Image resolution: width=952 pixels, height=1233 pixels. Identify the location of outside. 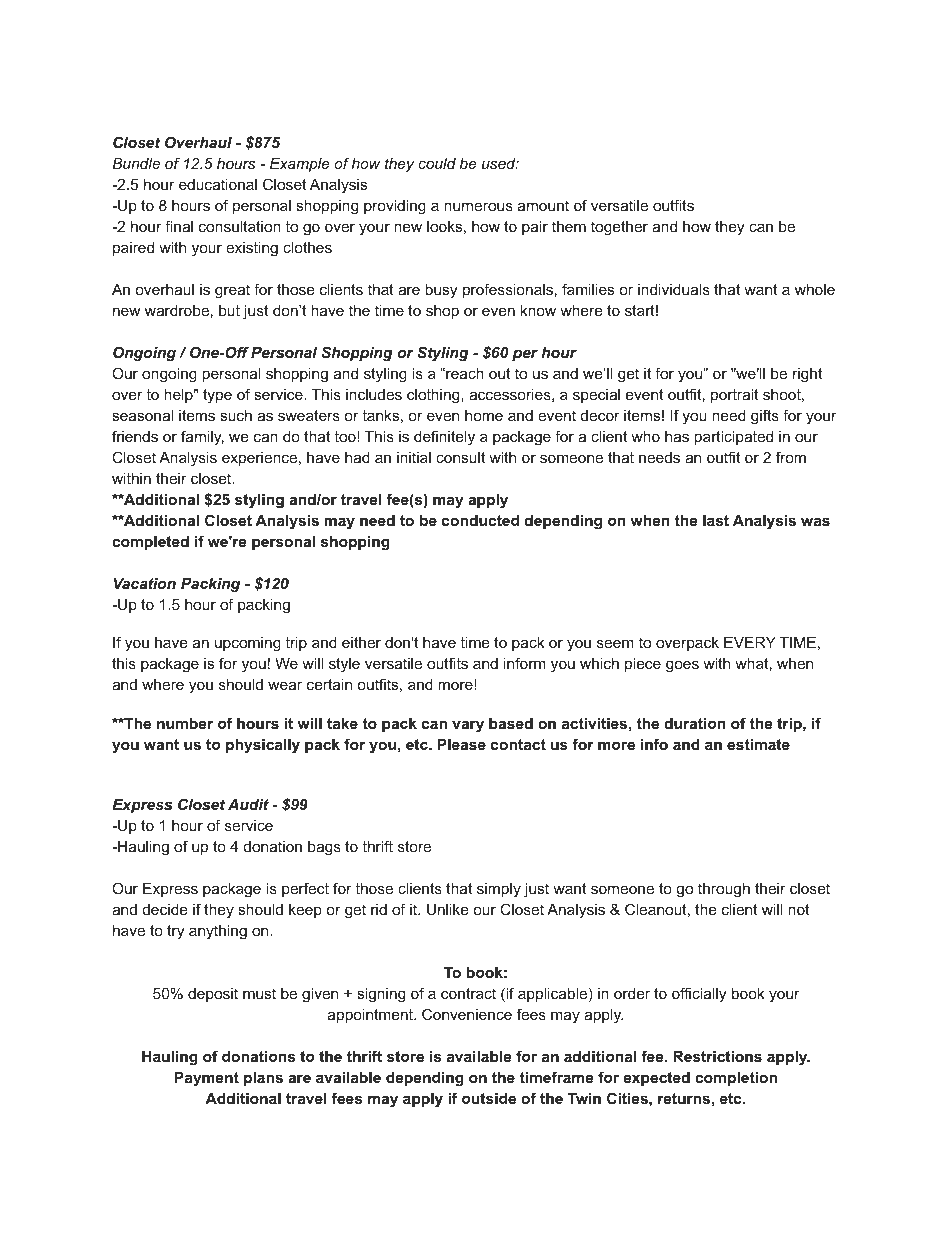
(489, 1098).
